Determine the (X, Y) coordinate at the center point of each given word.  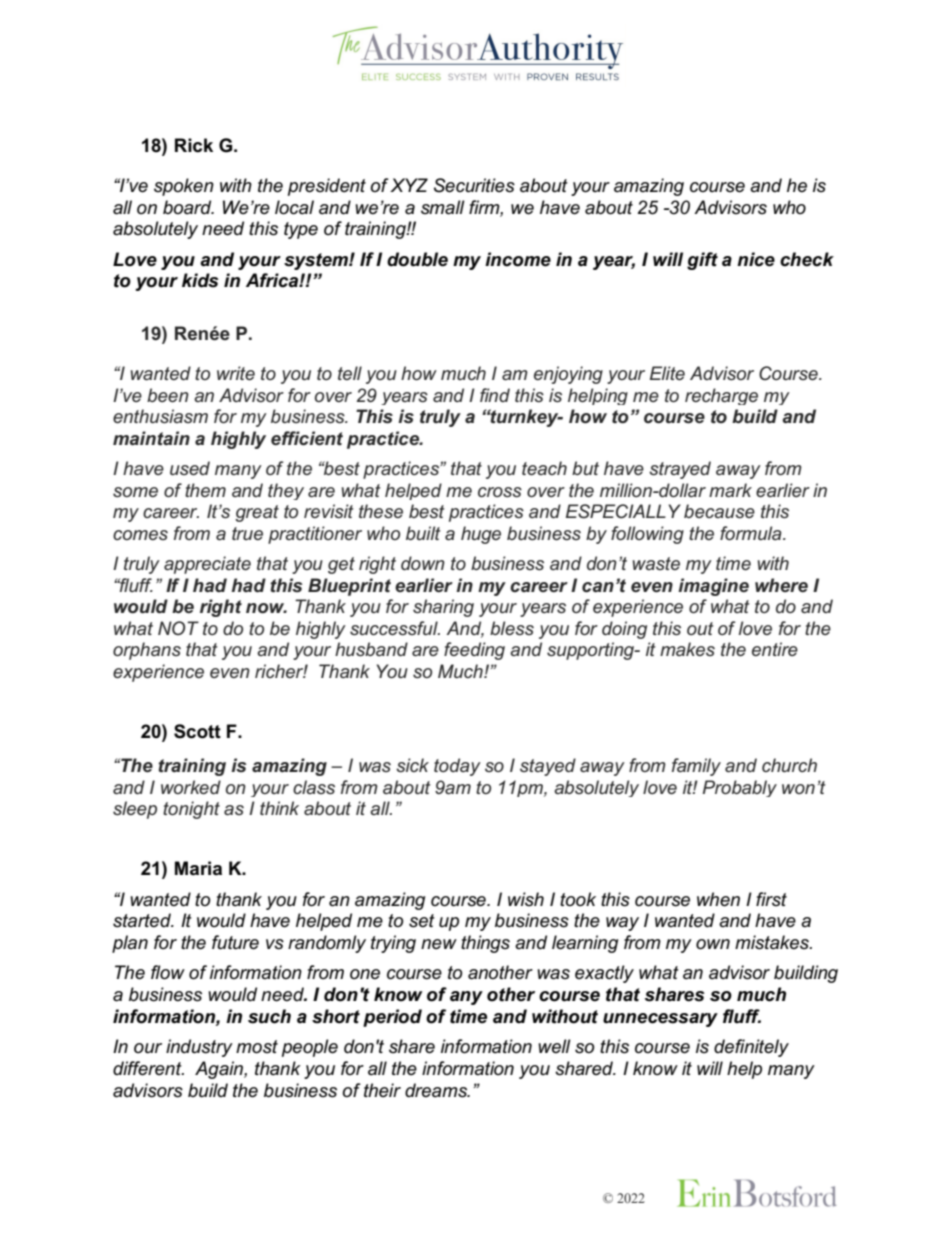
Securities (474, 185)
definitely (751, 1048)
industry (199, 1048)
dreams (437, 1090)
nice (756, 259)
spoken (184, 187)
